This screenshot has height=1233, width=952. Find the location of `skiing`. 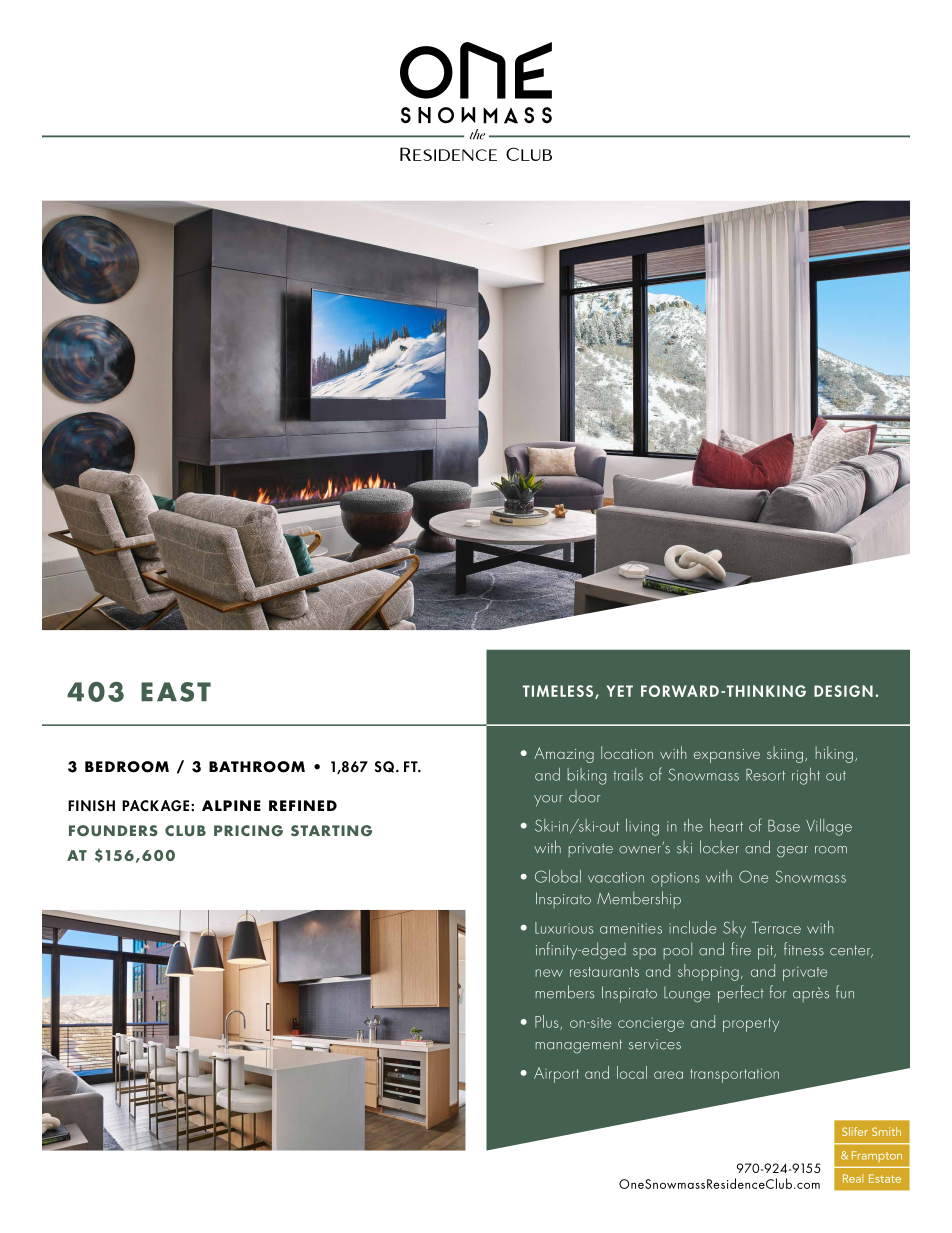

skiing is located at coordinates (785, 754).
